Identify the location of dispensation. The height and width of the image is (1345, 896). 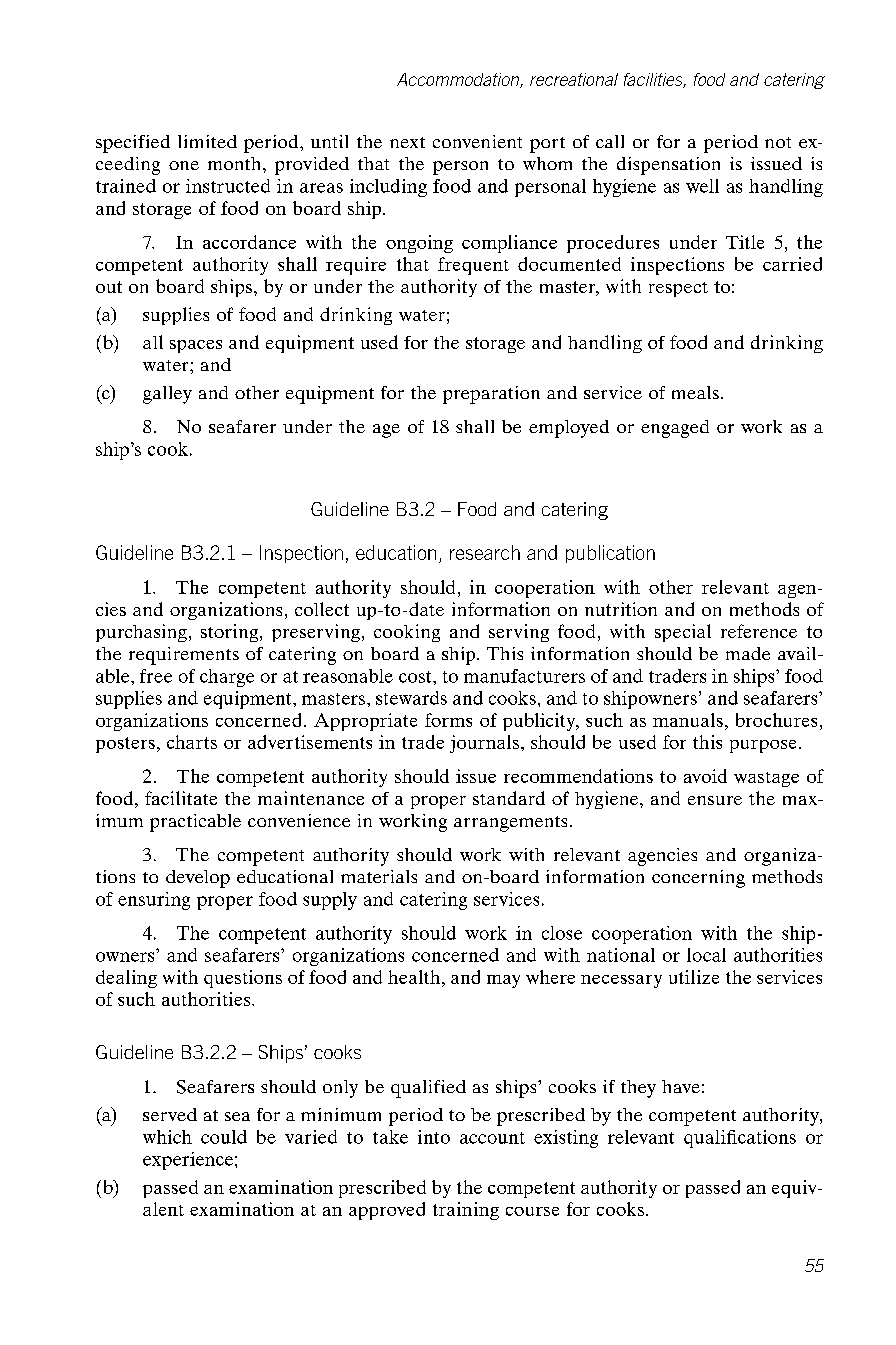
(668, 166).
